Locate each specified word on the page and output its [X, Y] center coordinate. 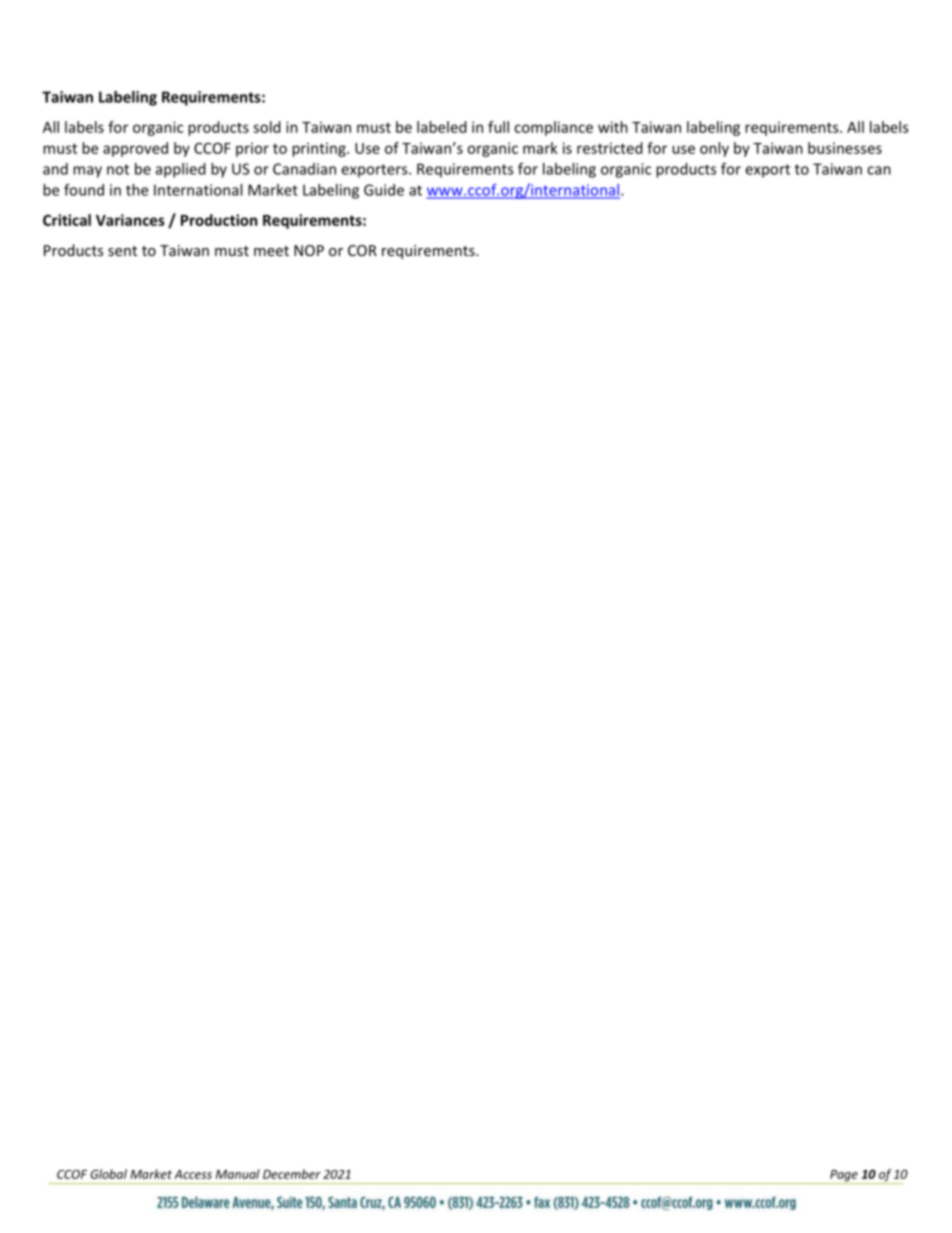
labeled [442, 127]
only [714, 149]
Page [844, 1177]
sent [122, 251]
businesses [845, 148]
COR [362, 250]
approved [135, 149]
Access [193, 1174]
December [292, 1174]
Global [108, 1174]
